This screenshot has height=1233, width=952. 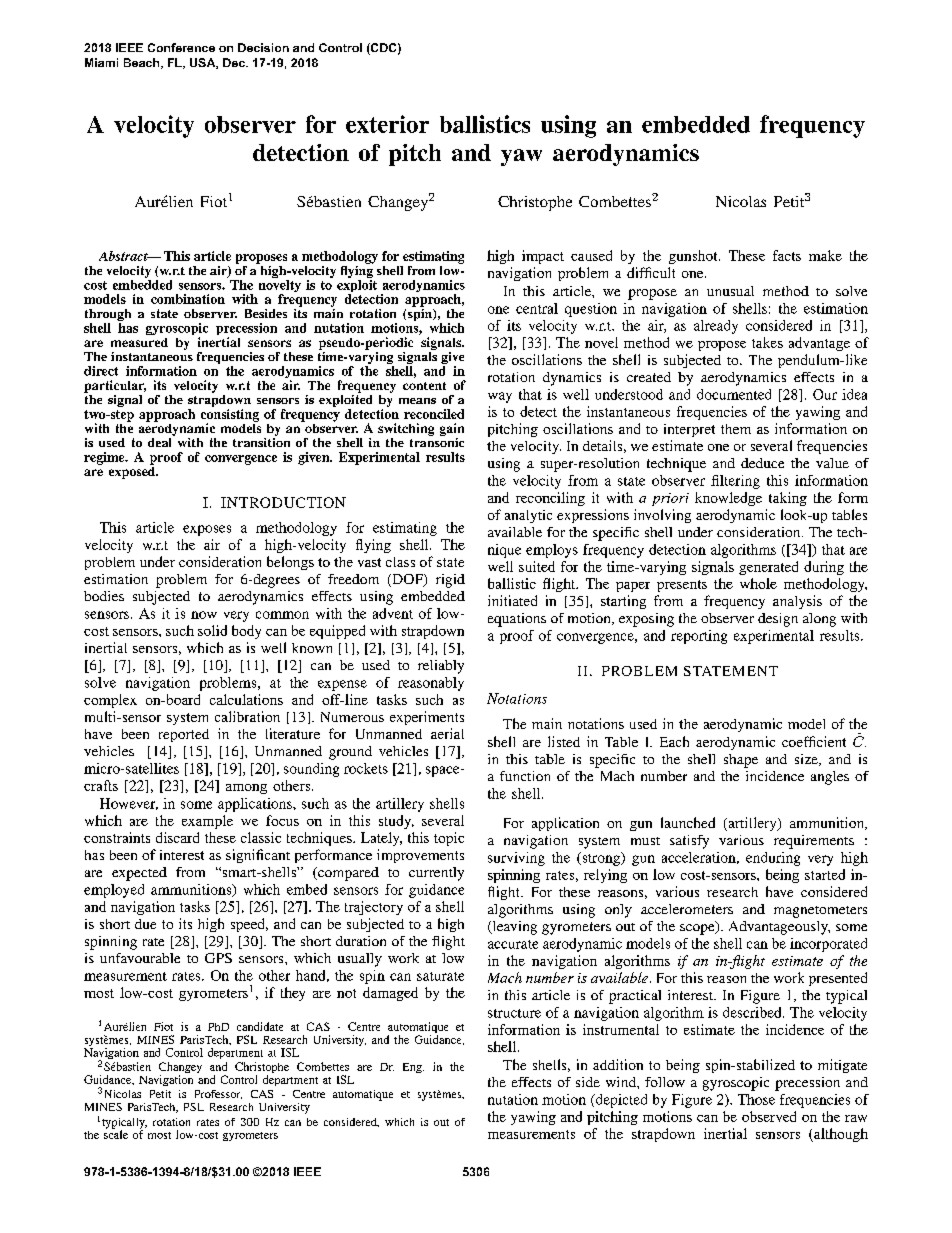 What do you see at coordinates (736, 429) in the screenshot?
I see `them` at bounding box center [736, 429].
